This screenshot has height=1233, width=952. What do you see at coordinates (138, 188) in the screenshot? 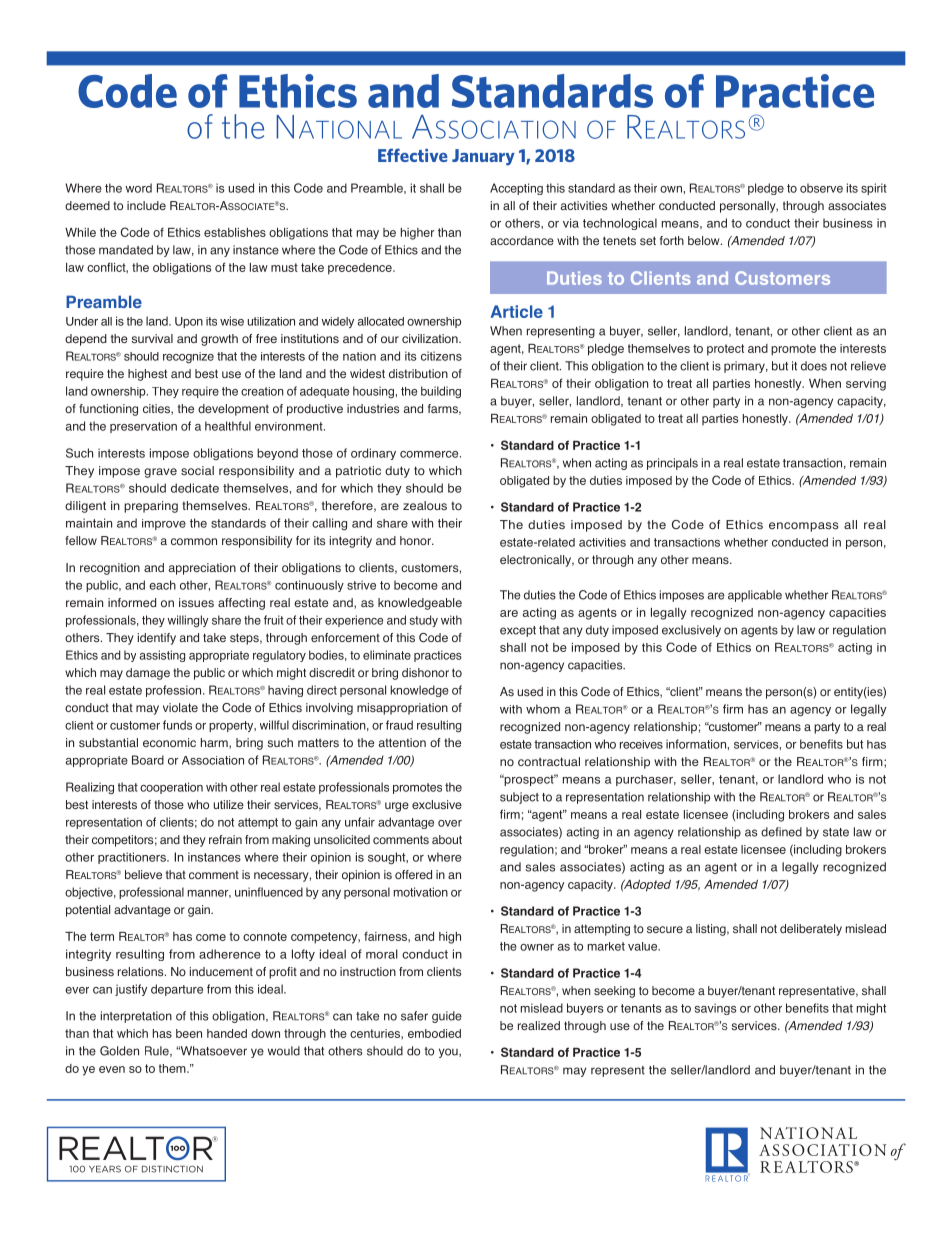
I see `word` at bounding box center [138, 188].
